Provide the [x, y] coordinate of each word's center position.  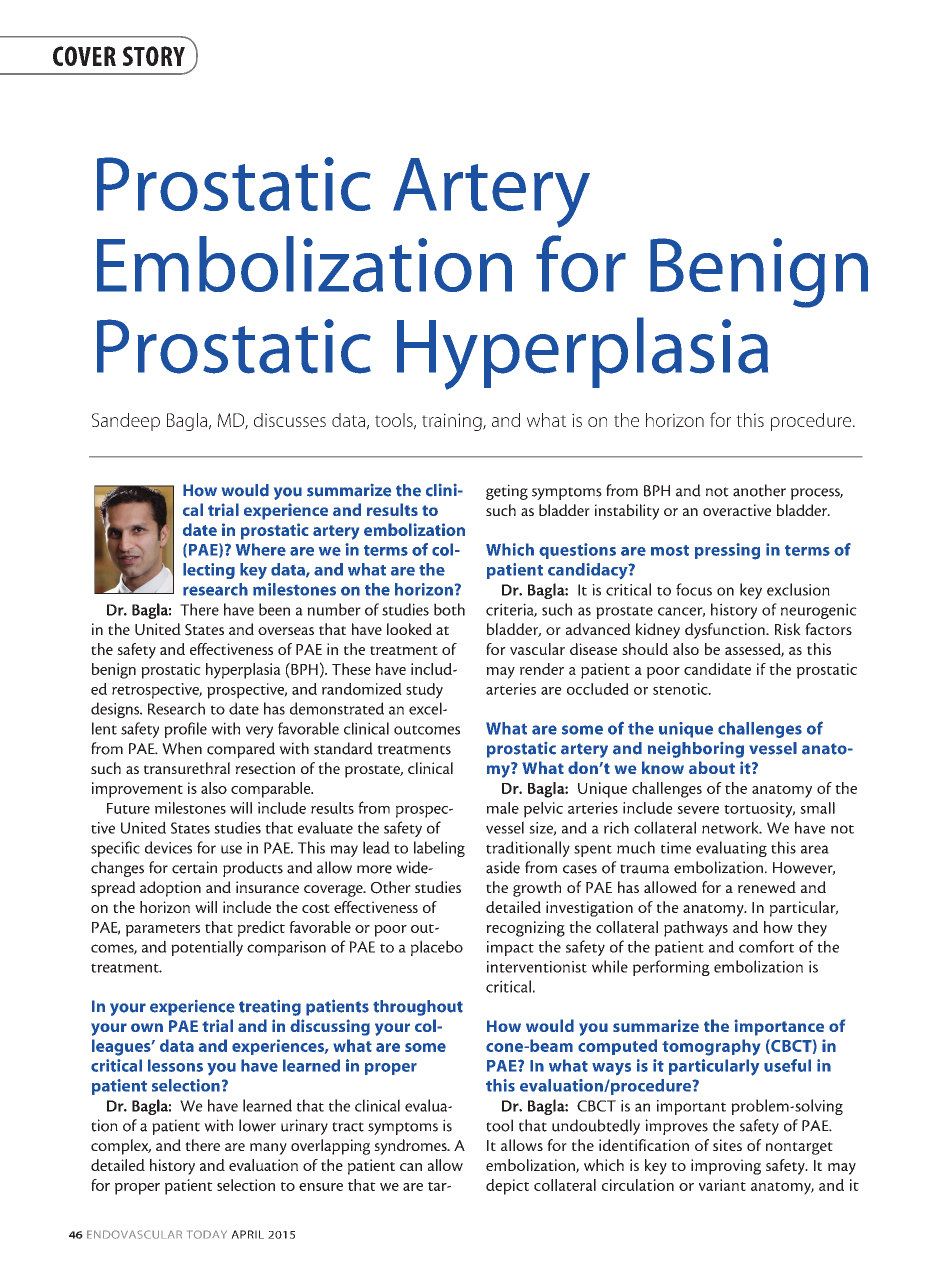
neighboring [696, 750]
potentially [207, 948]
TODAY [207, 1234]
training [453, 422]
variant [722, 1185]
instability [627, 512]
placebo [437, 948]
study [424, 691]
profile [185, 730]
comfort [766, 946]
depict [507, 1187]
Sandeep [126, 422]
